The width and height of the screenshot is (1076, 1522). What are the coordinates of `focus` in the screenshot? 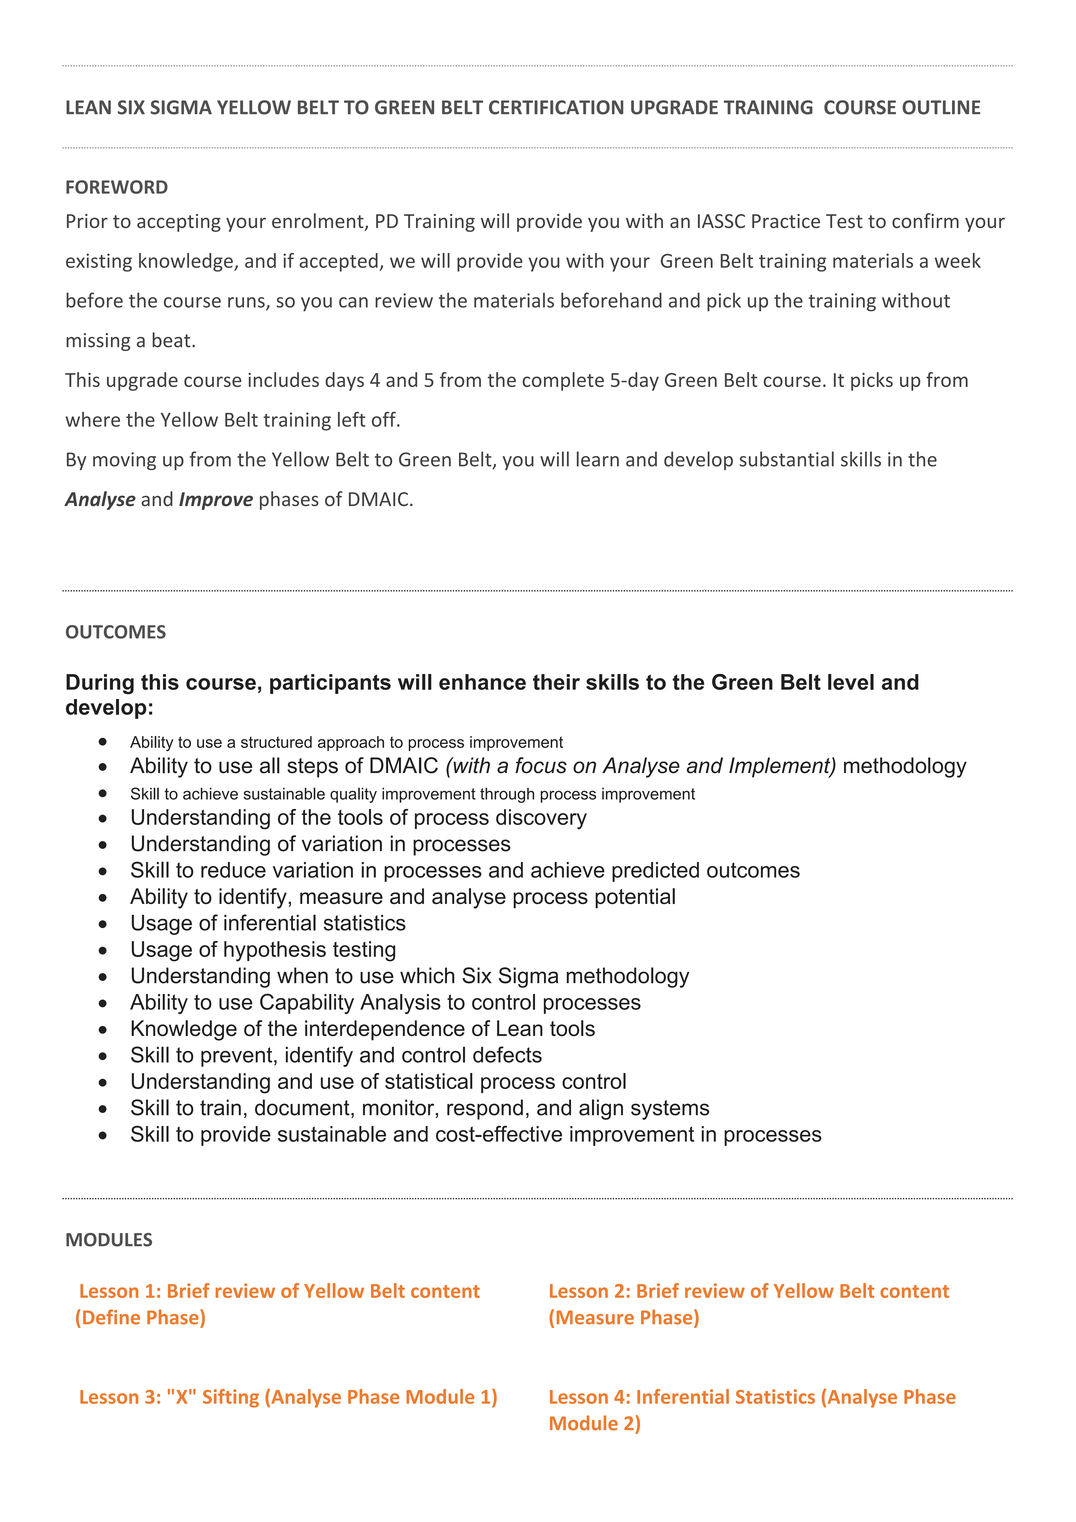 It's located at (541, 765).
